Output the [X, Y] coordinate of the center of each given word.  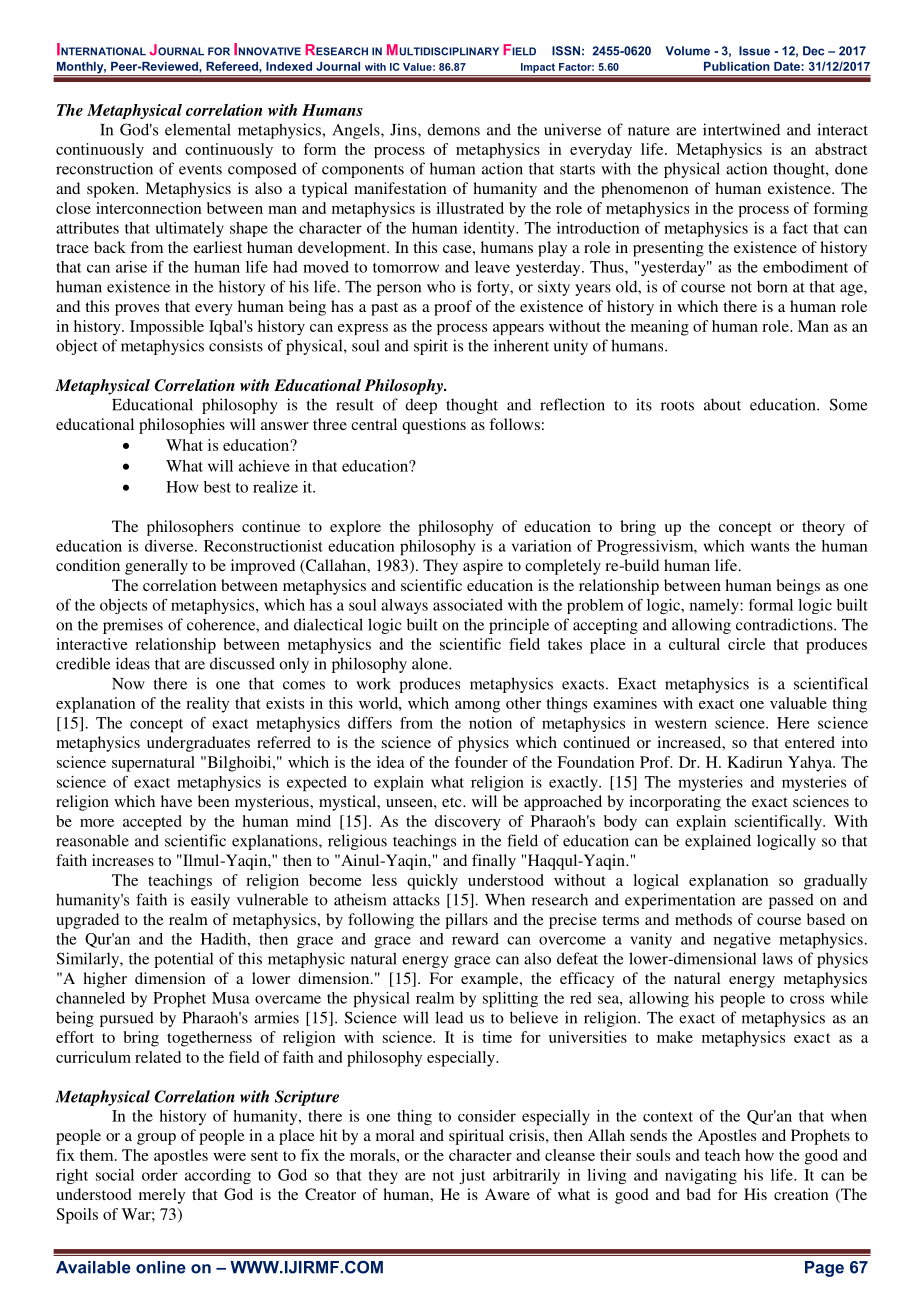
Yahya [811, 764]
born [772, 286]
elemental [198, 129]
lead [449, 1017]
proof [453, 308]
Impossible [167, 327]
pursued [127, 1019]
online [161, 1267]
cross [807, 999]
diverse [170, 546]
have [176, 801]
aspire [483, 567]
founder [481, 762]
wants [770, 547]
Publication [737, 66]
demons [453, 129]
